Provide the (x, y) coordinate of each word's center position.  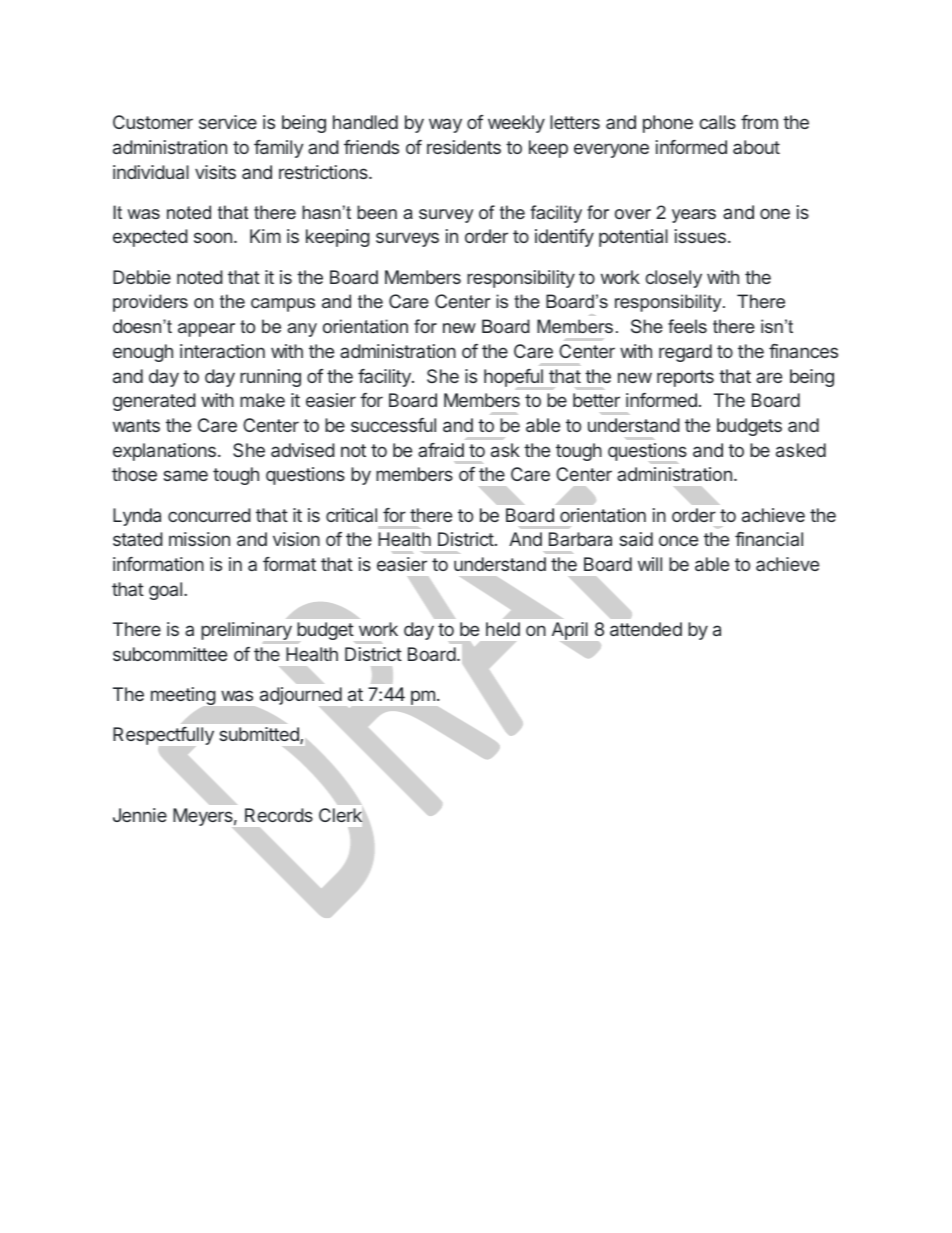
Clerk (341, 815)
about (756, 147)
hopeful (513, 378)
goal (167, 591)
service (228, 122)
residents (464, 147)
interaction (222, 351)
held (503, 629)
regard (685, 353)
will (650, 564)
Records (279, 815)
